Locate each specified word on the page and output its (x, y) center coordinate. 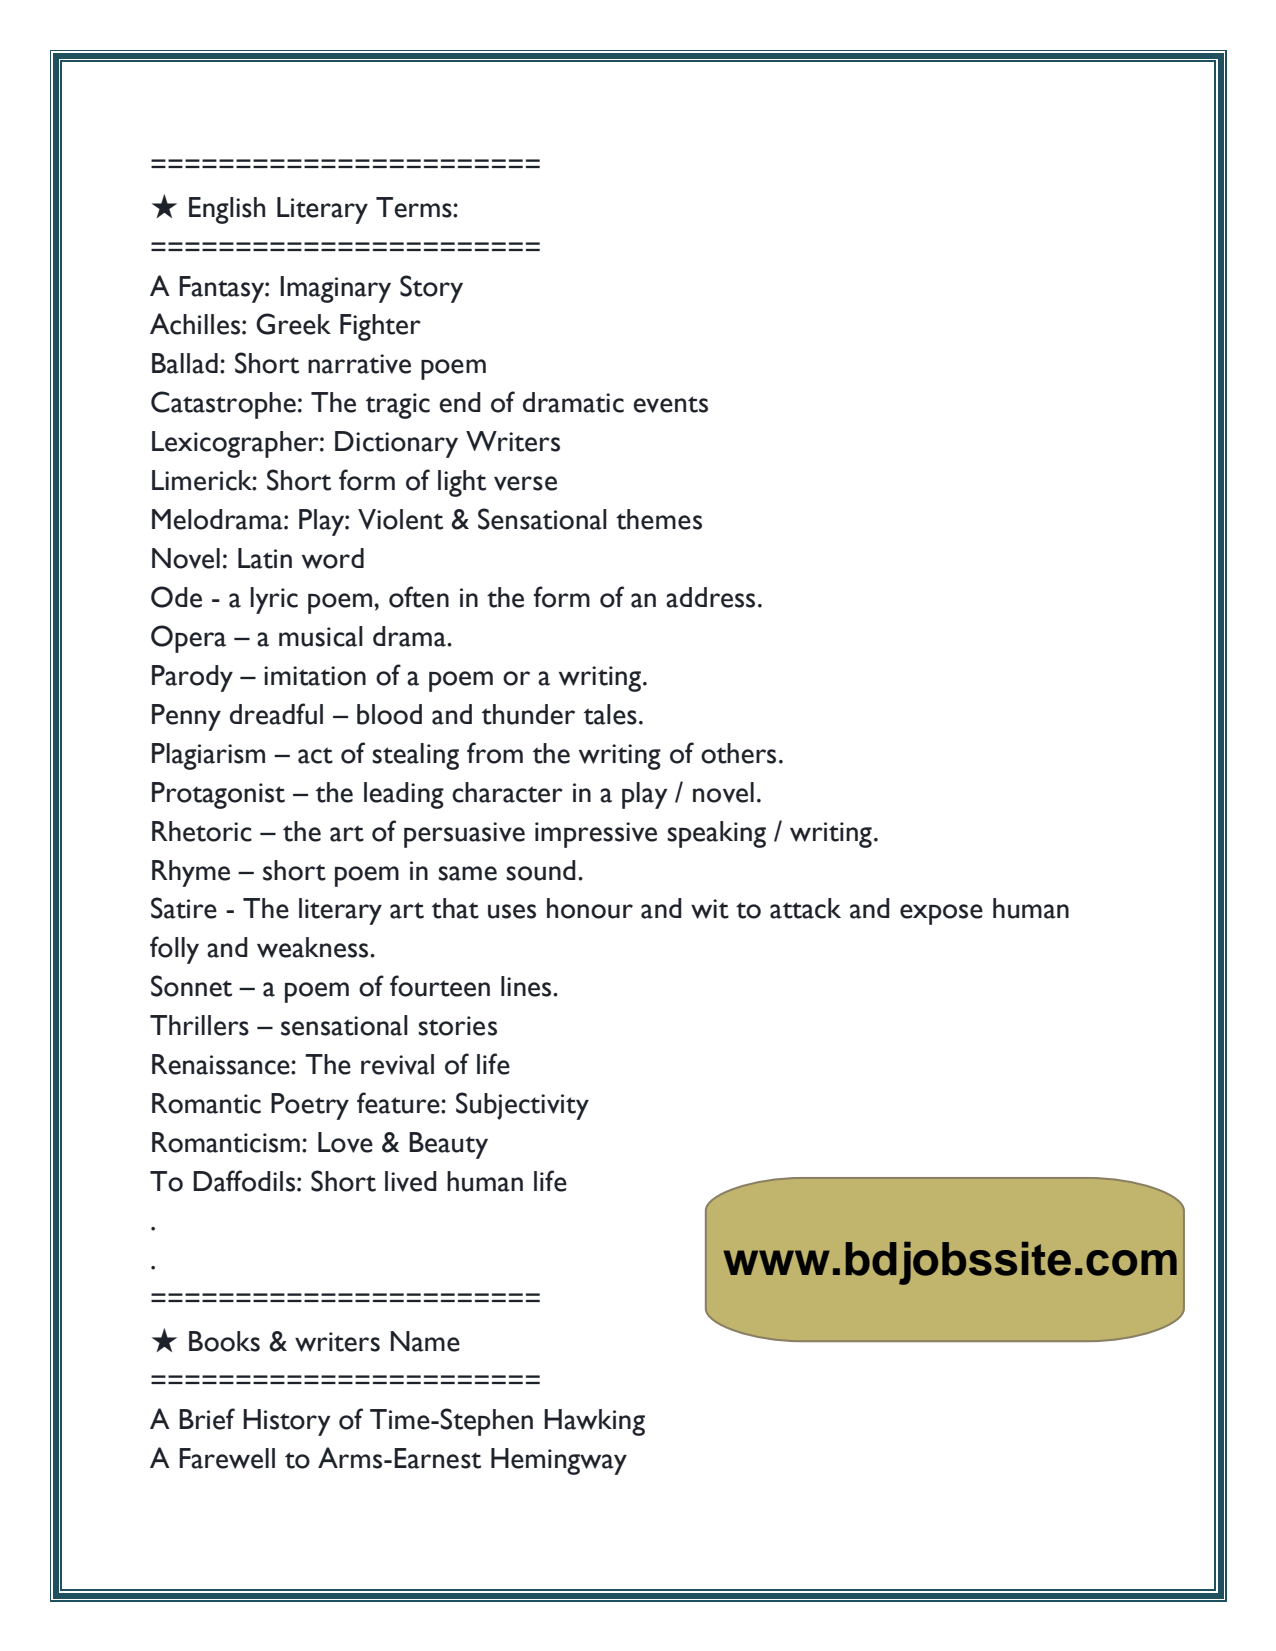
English (227, 210)
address (710, 597)
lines (527, 986)
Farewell (227, 1458)
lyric (274, 600)
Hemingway (559, 1461)
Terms (415, 207)
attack (805, 908)
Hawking (594, 1422)
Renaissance (222, 1064)
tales (610, 714)
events (670, 404)
